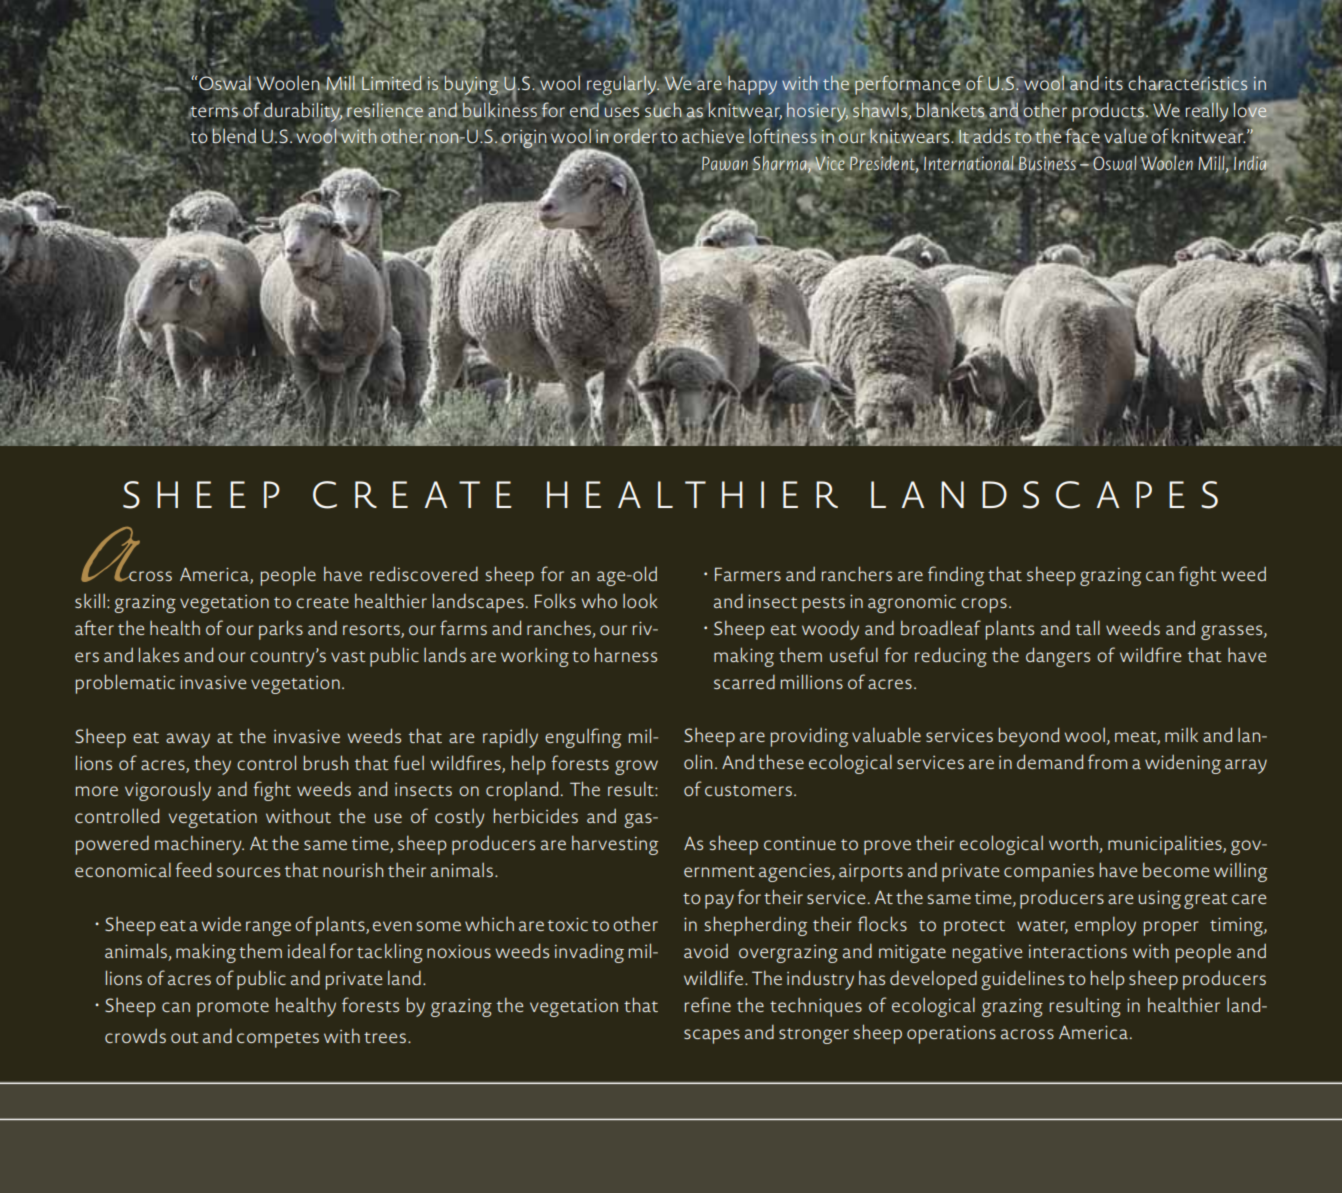  Describe the element at coordinates (708, 1004) in the screenshot. I see `refine` at that location.
